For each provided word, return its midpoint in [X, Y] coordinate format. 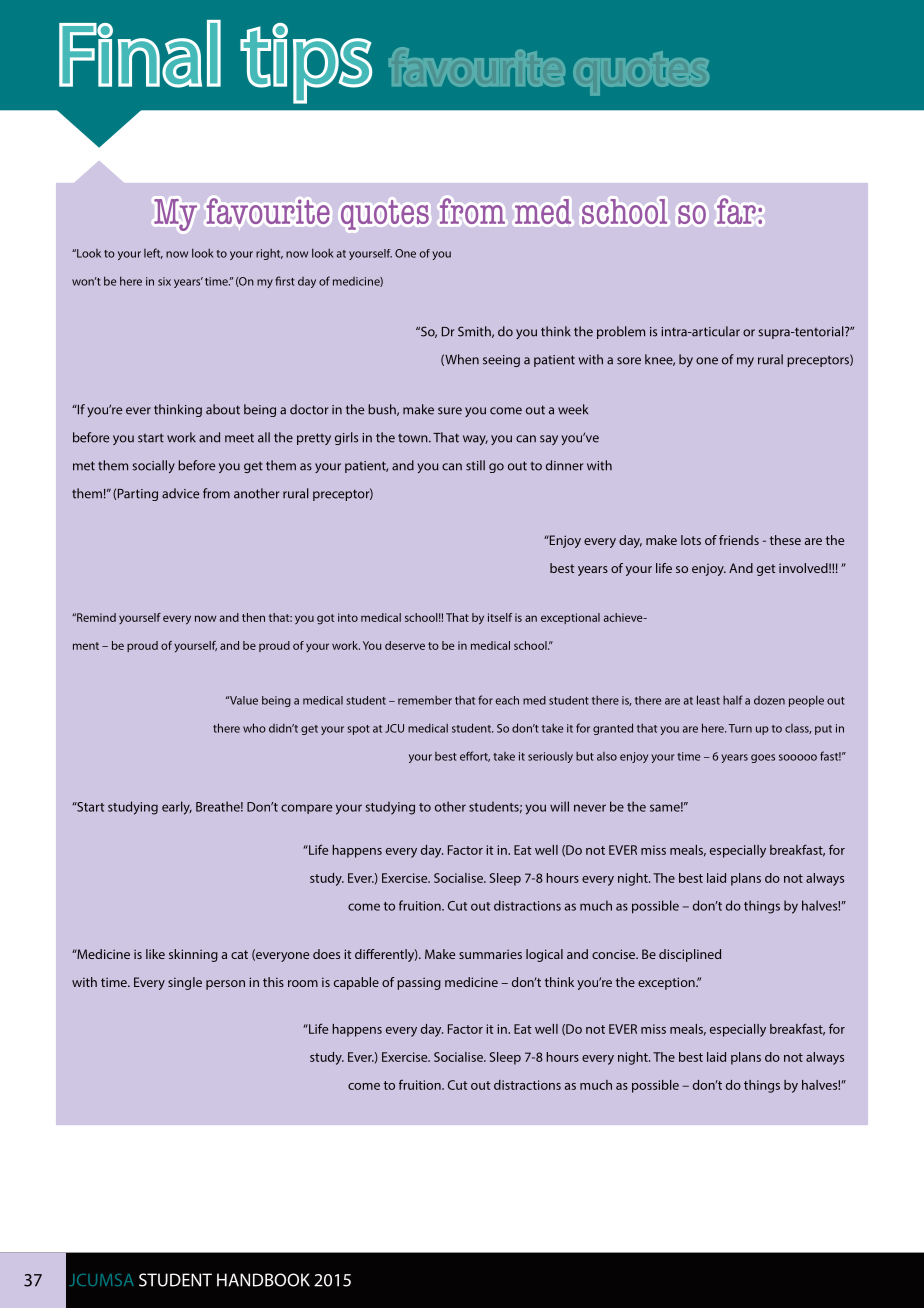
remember [425, 700]
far [736, 211]
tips [306, 63]
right [269, 254]
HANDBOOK [263, 1280]
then [253, 617]
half [733, 700]
